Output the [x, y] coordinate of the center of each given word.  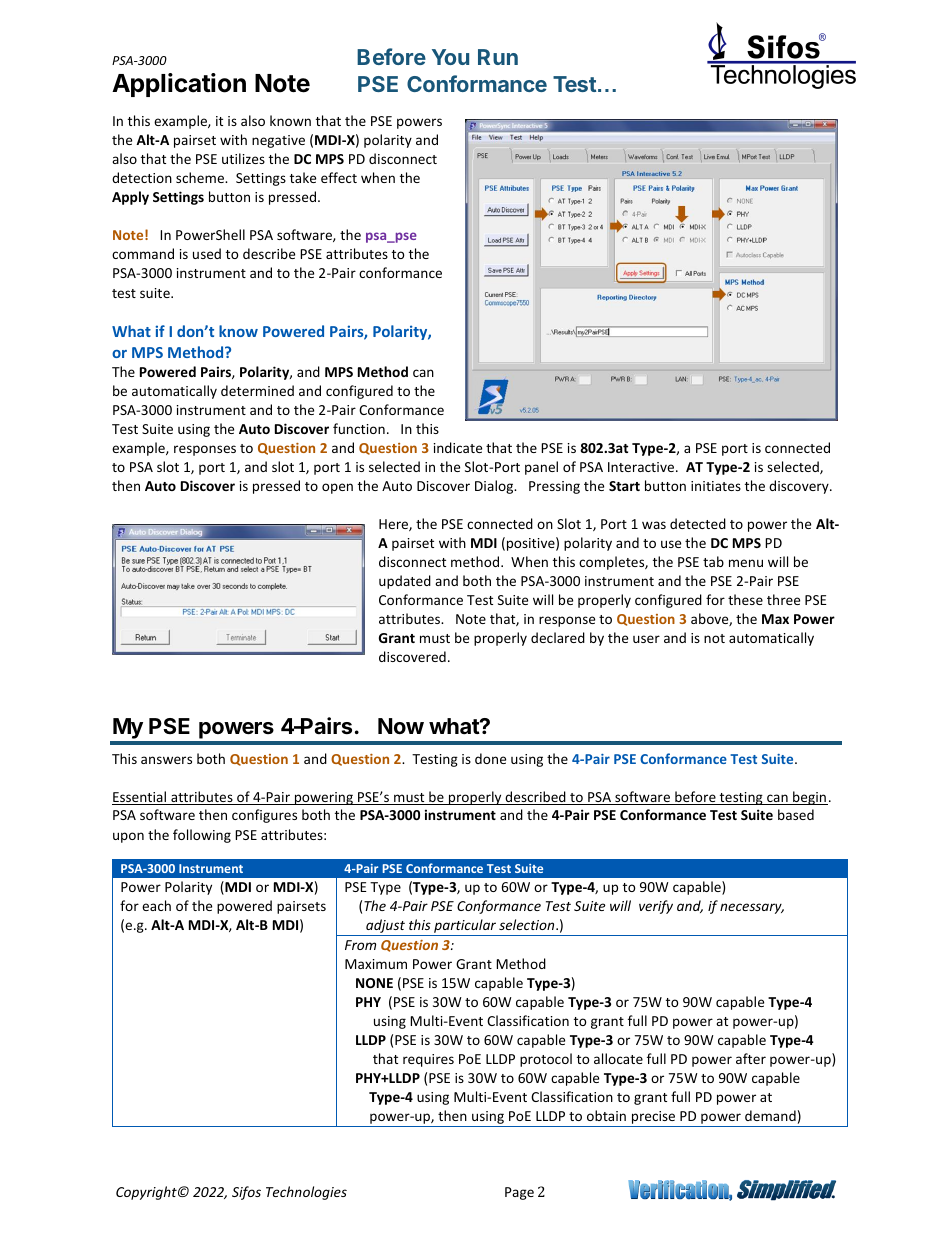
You [450, 57]
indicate [458, 447]
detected [698, 523]
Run [498, 57]
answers [166, 760]
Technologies [306, 1193]
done [490, 758]
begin [809, 798]
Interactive [642, 467]
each [156, 905]
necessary [752, 908]
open [337, 488]
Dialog [495, 487]
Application [179, 85]
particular [465, 927]
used [207, 253]
